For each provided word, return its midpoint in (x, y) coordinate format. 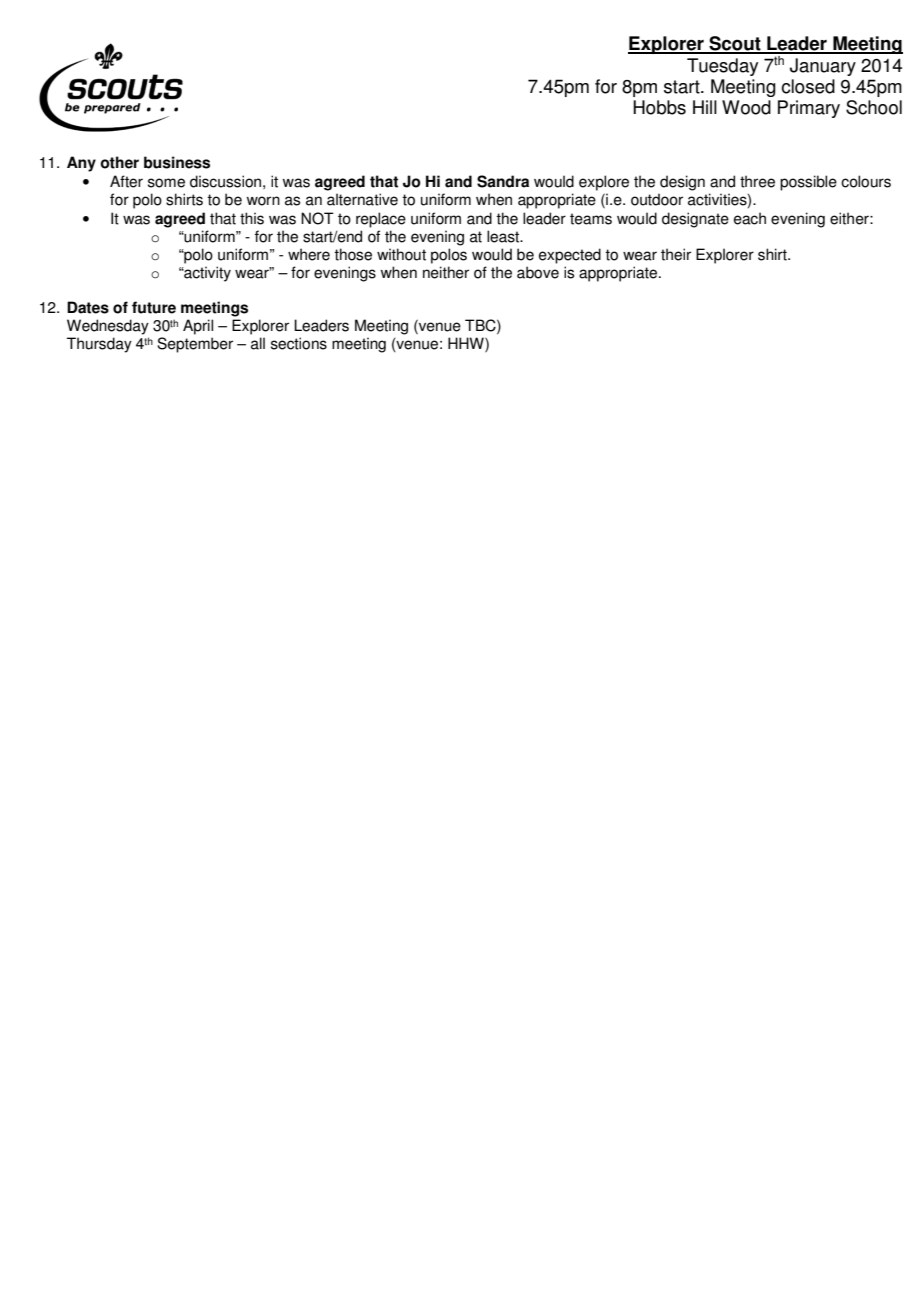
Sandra (503, 181)
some (166, 183)
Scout (735, 44)
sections (299, 343)
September (195, 345)
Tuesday (722, 67)
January (823, 67)
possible (808, 183)
